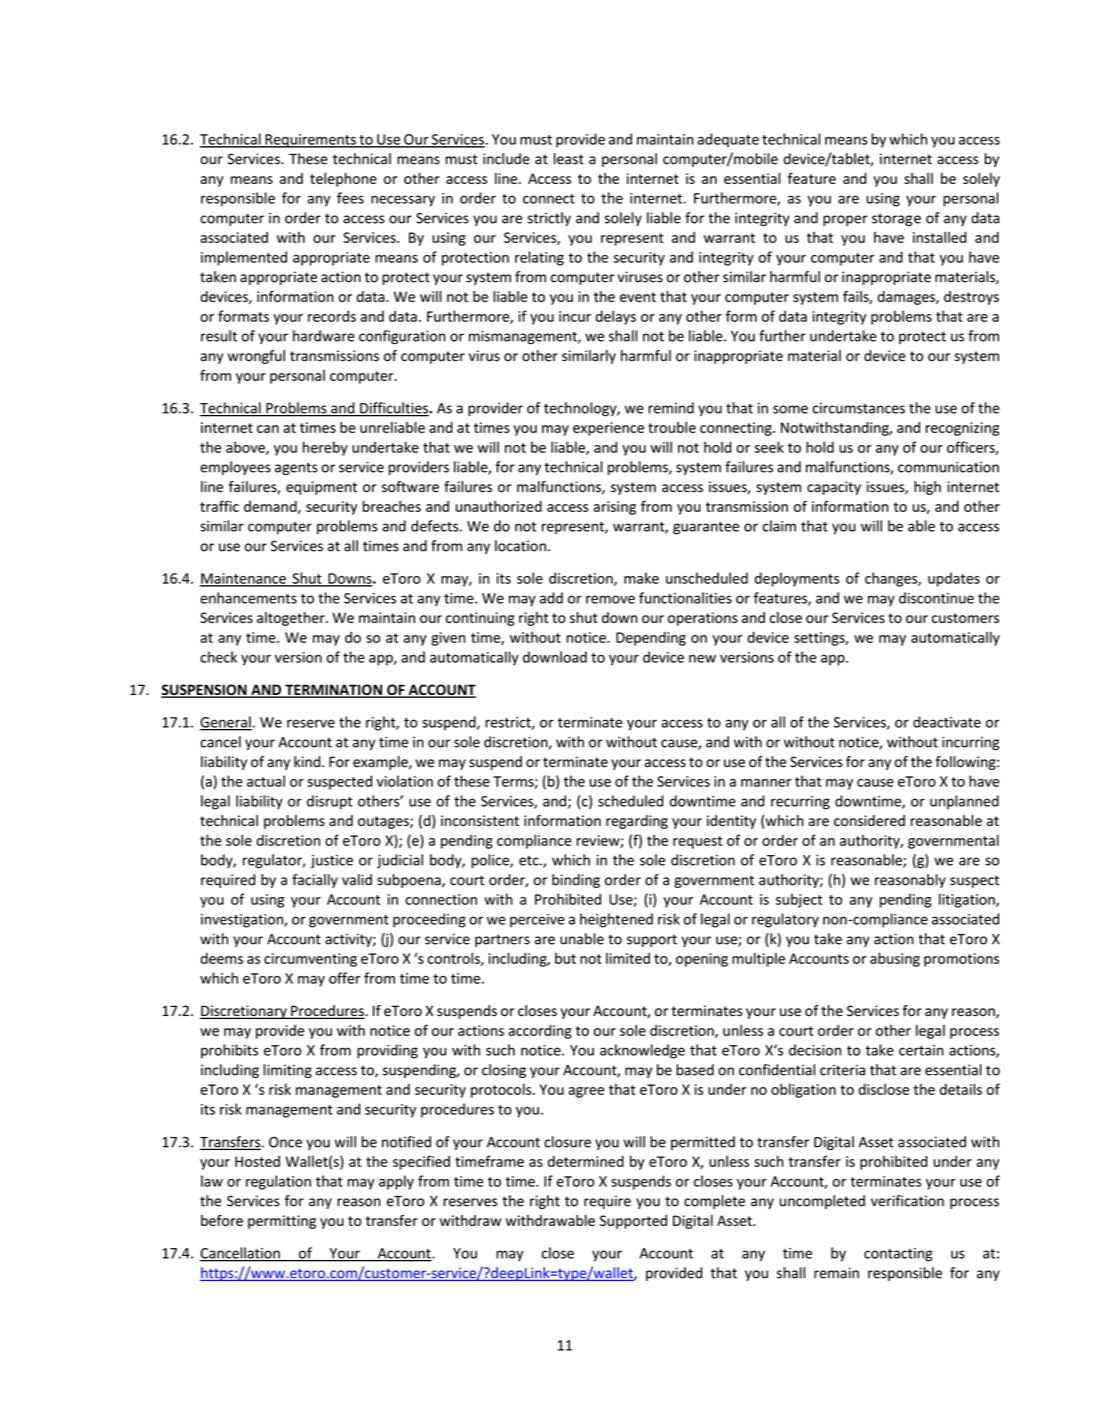 This document has width=1097, height=1419. I want to click on least, so click(569, 159).
